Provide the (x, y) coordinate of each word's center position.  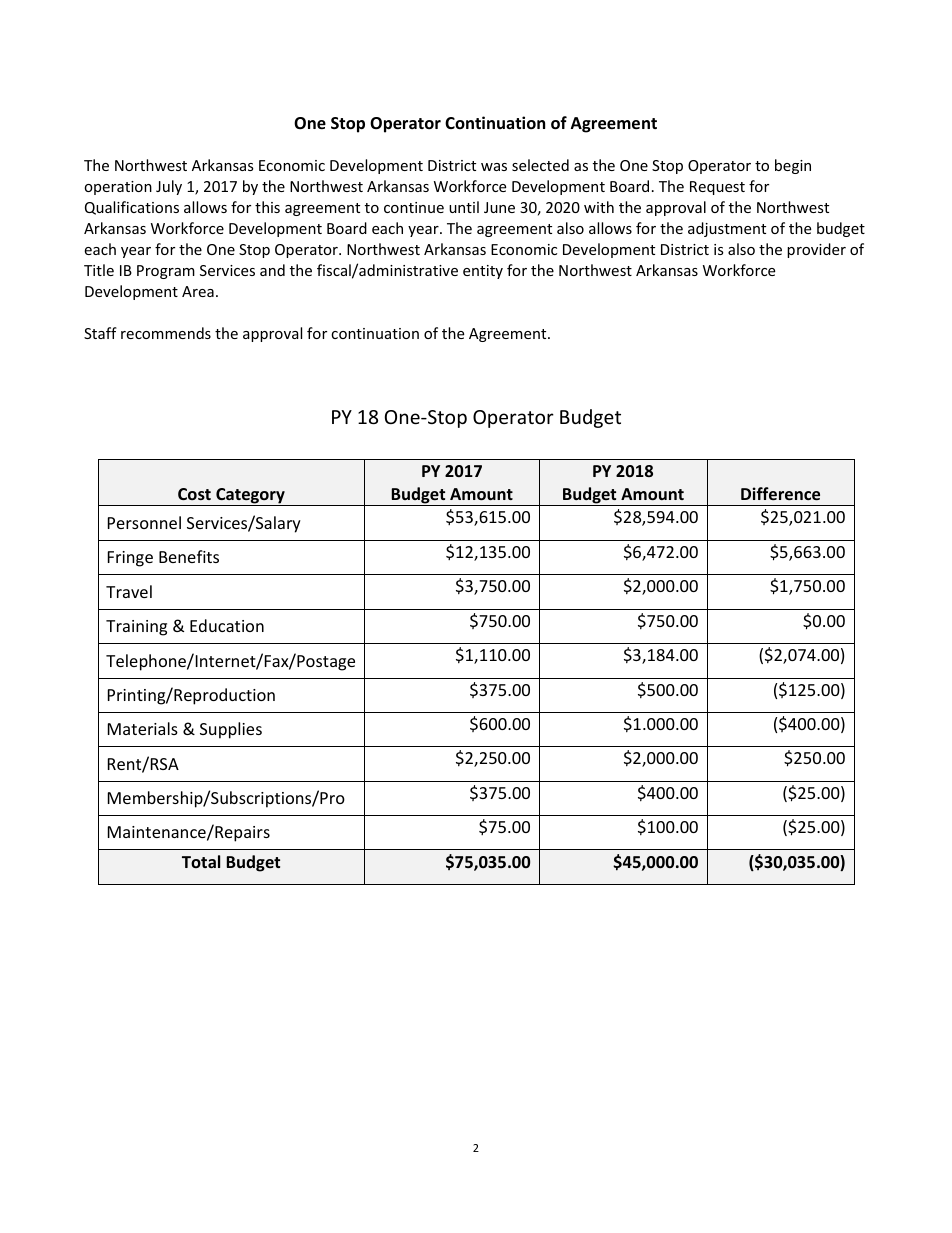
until (464, 207)
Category (250, 497)
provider (816, 250)
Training (136, 628)
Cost (194, 494)
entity (483, 272)
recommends (166, 333)
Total (201, 861)
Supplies (231, 730)
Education (227, 625)
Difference (780, 494)
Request (717, 188)
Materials (143, 728)
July (169, 187)
